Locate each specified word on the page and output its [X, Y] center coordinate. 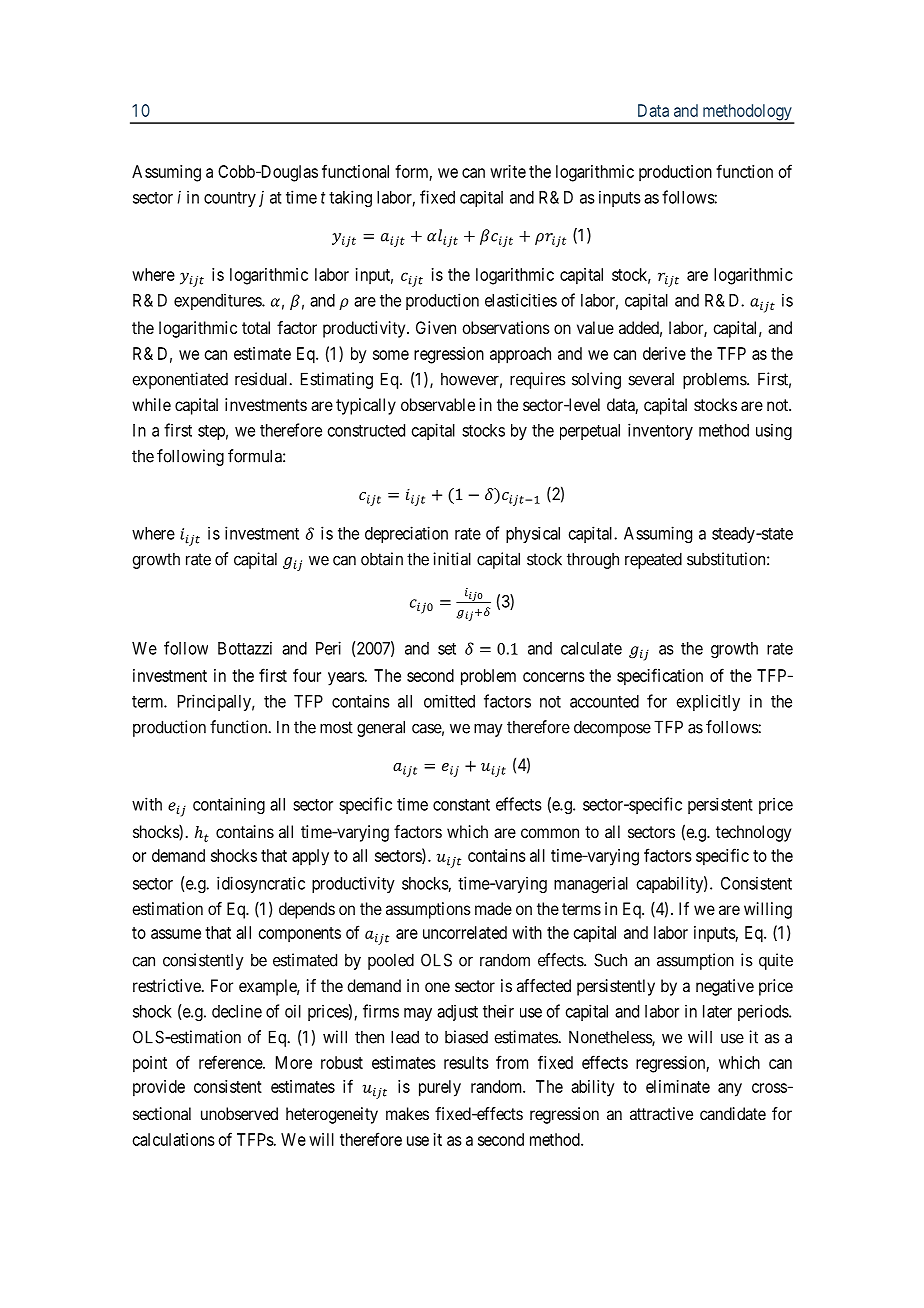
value [595, 327]
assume [176, 934]
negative [725, 987]
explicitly [708, 702]
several [651, 379]
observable [438, 404]
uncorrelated [465, 932]
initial [452, 559]
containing [229, 805]
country [230, 199]
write [508, 171]
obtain [382, 559]
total [256, 327]
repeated [653, 560]
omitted [449, 701]
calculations [174, 1139]
